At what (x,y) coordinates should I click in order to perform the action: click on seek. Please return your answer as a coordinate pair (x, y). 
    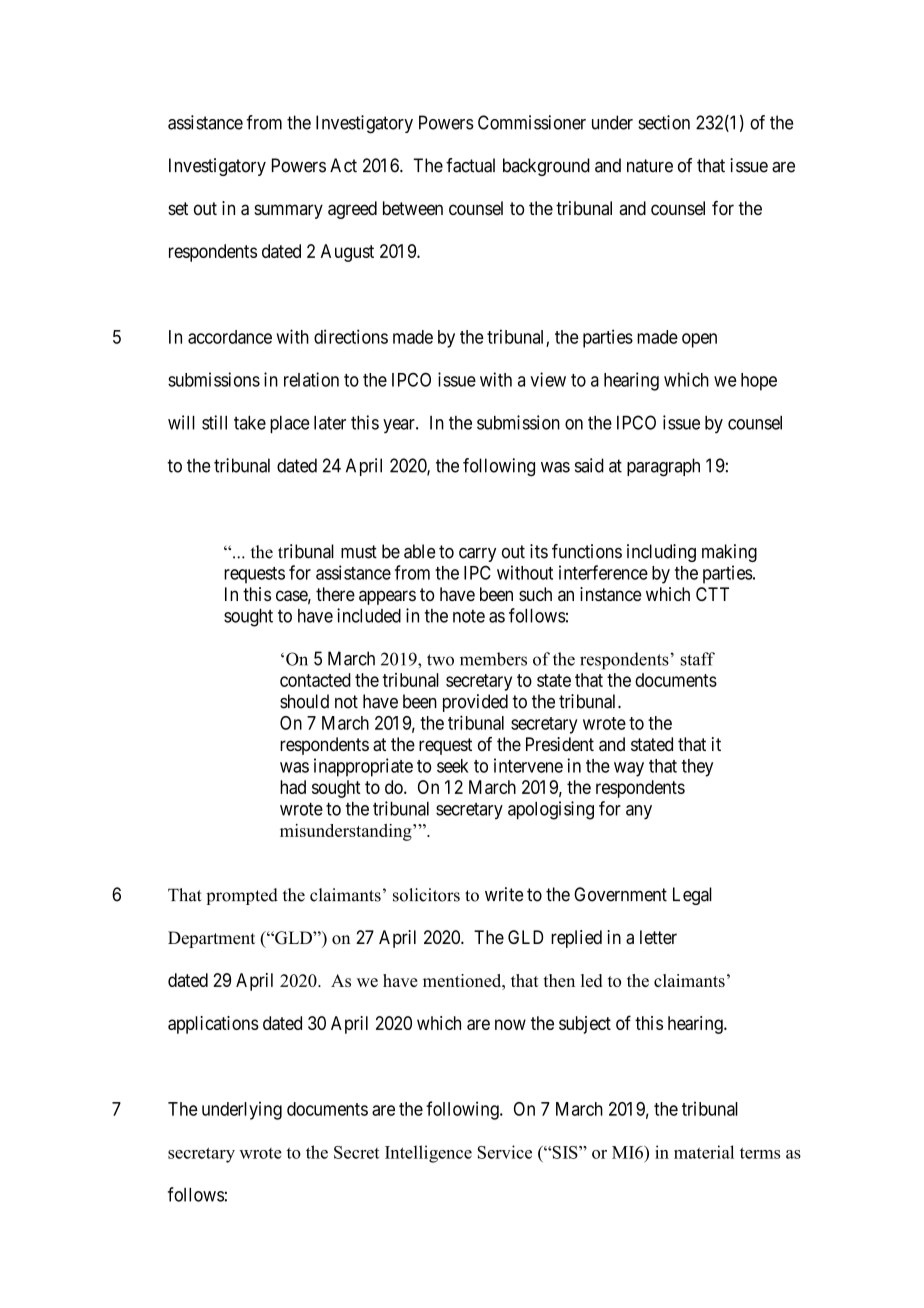
    Looking at the image, I should click on (453, 766).
